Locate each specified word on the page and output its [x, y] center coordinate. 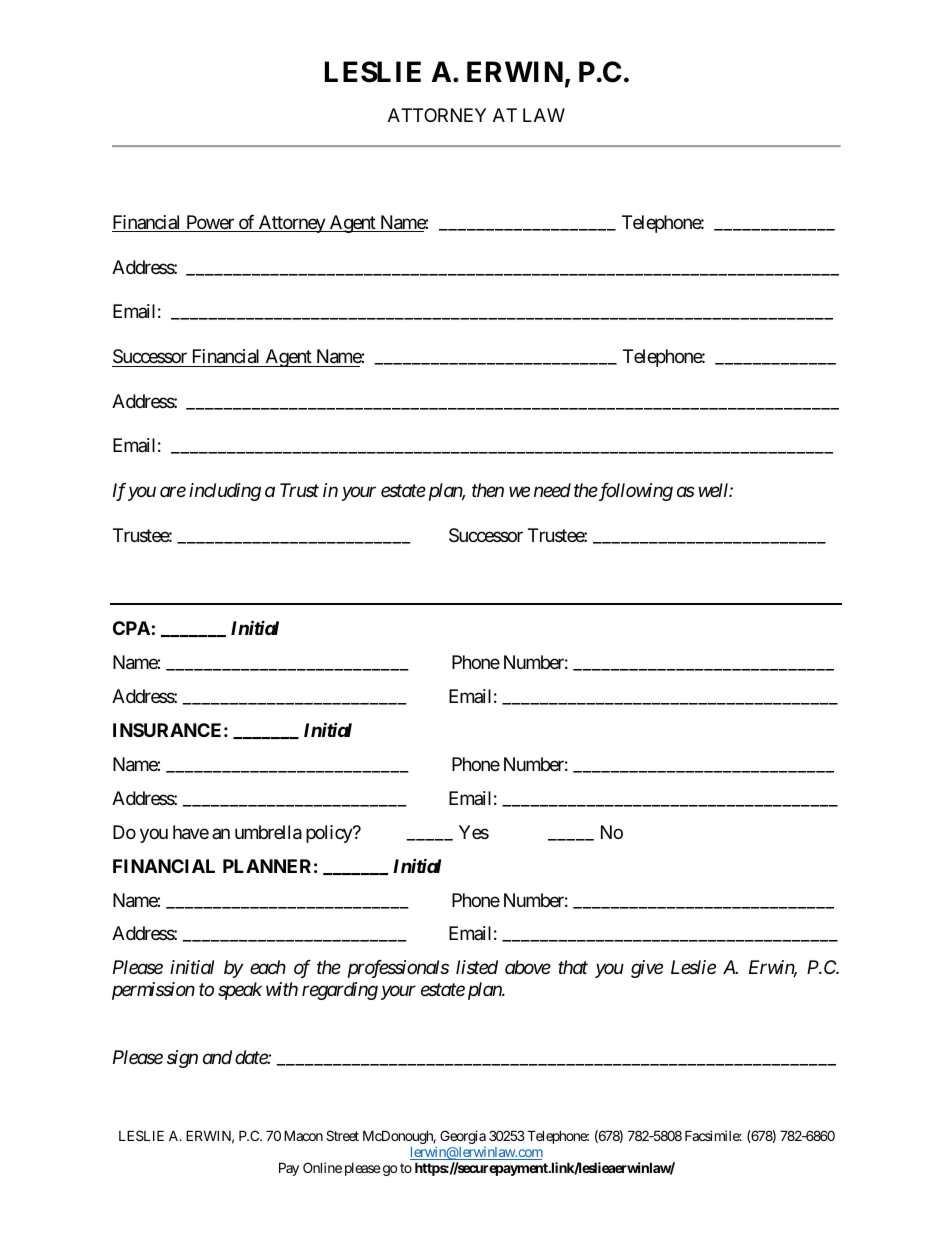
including [225, 492]
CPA [131, 628]
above [528, 967]
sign [182, 1059]
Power [210, 223]
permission [153, 991]
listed [477, 967]
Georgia [463, 1137]
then [488, 490]
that [573, 967]
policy [330, 834]
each [268, 967]
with [282, 989]
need [552, 490]
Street [342, 1135]
